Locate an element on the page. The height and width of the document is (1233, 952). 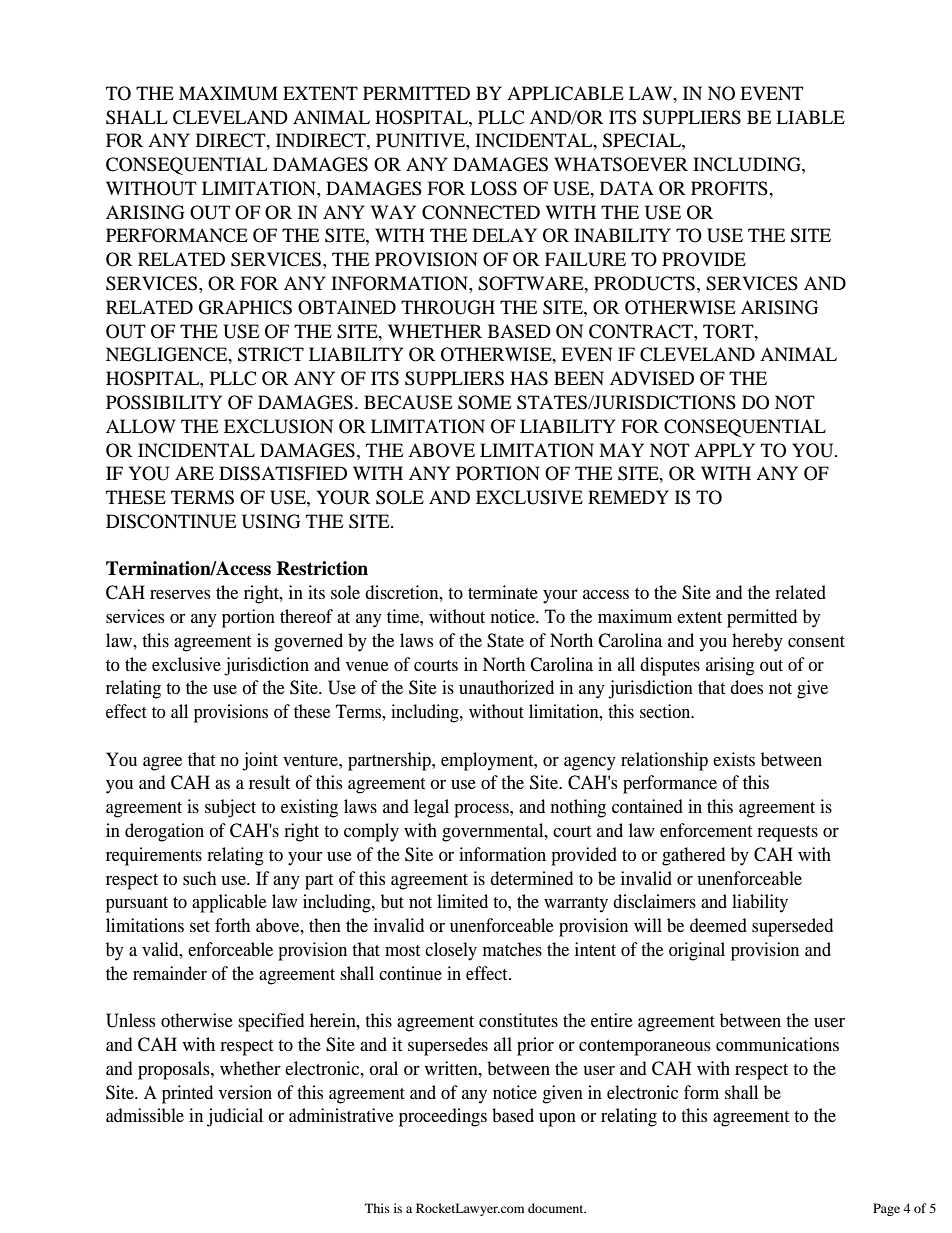
judicial is located at coordinates (235, 1117).
